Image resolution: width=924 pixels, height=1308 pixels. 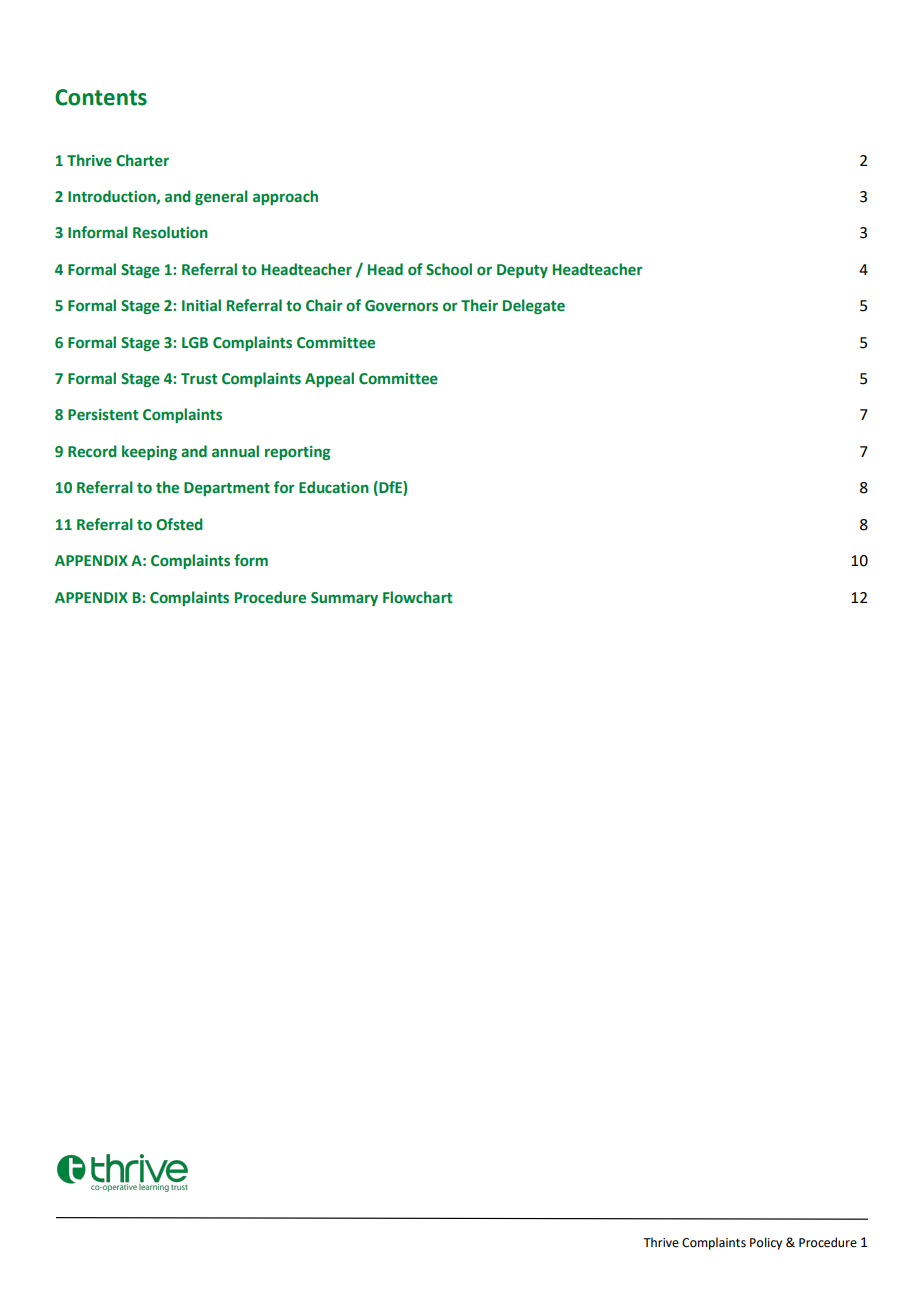 What do you see at coordinates (142, 160) in the screenshot?
I see `Charter` at bounding box center [142, 160].
